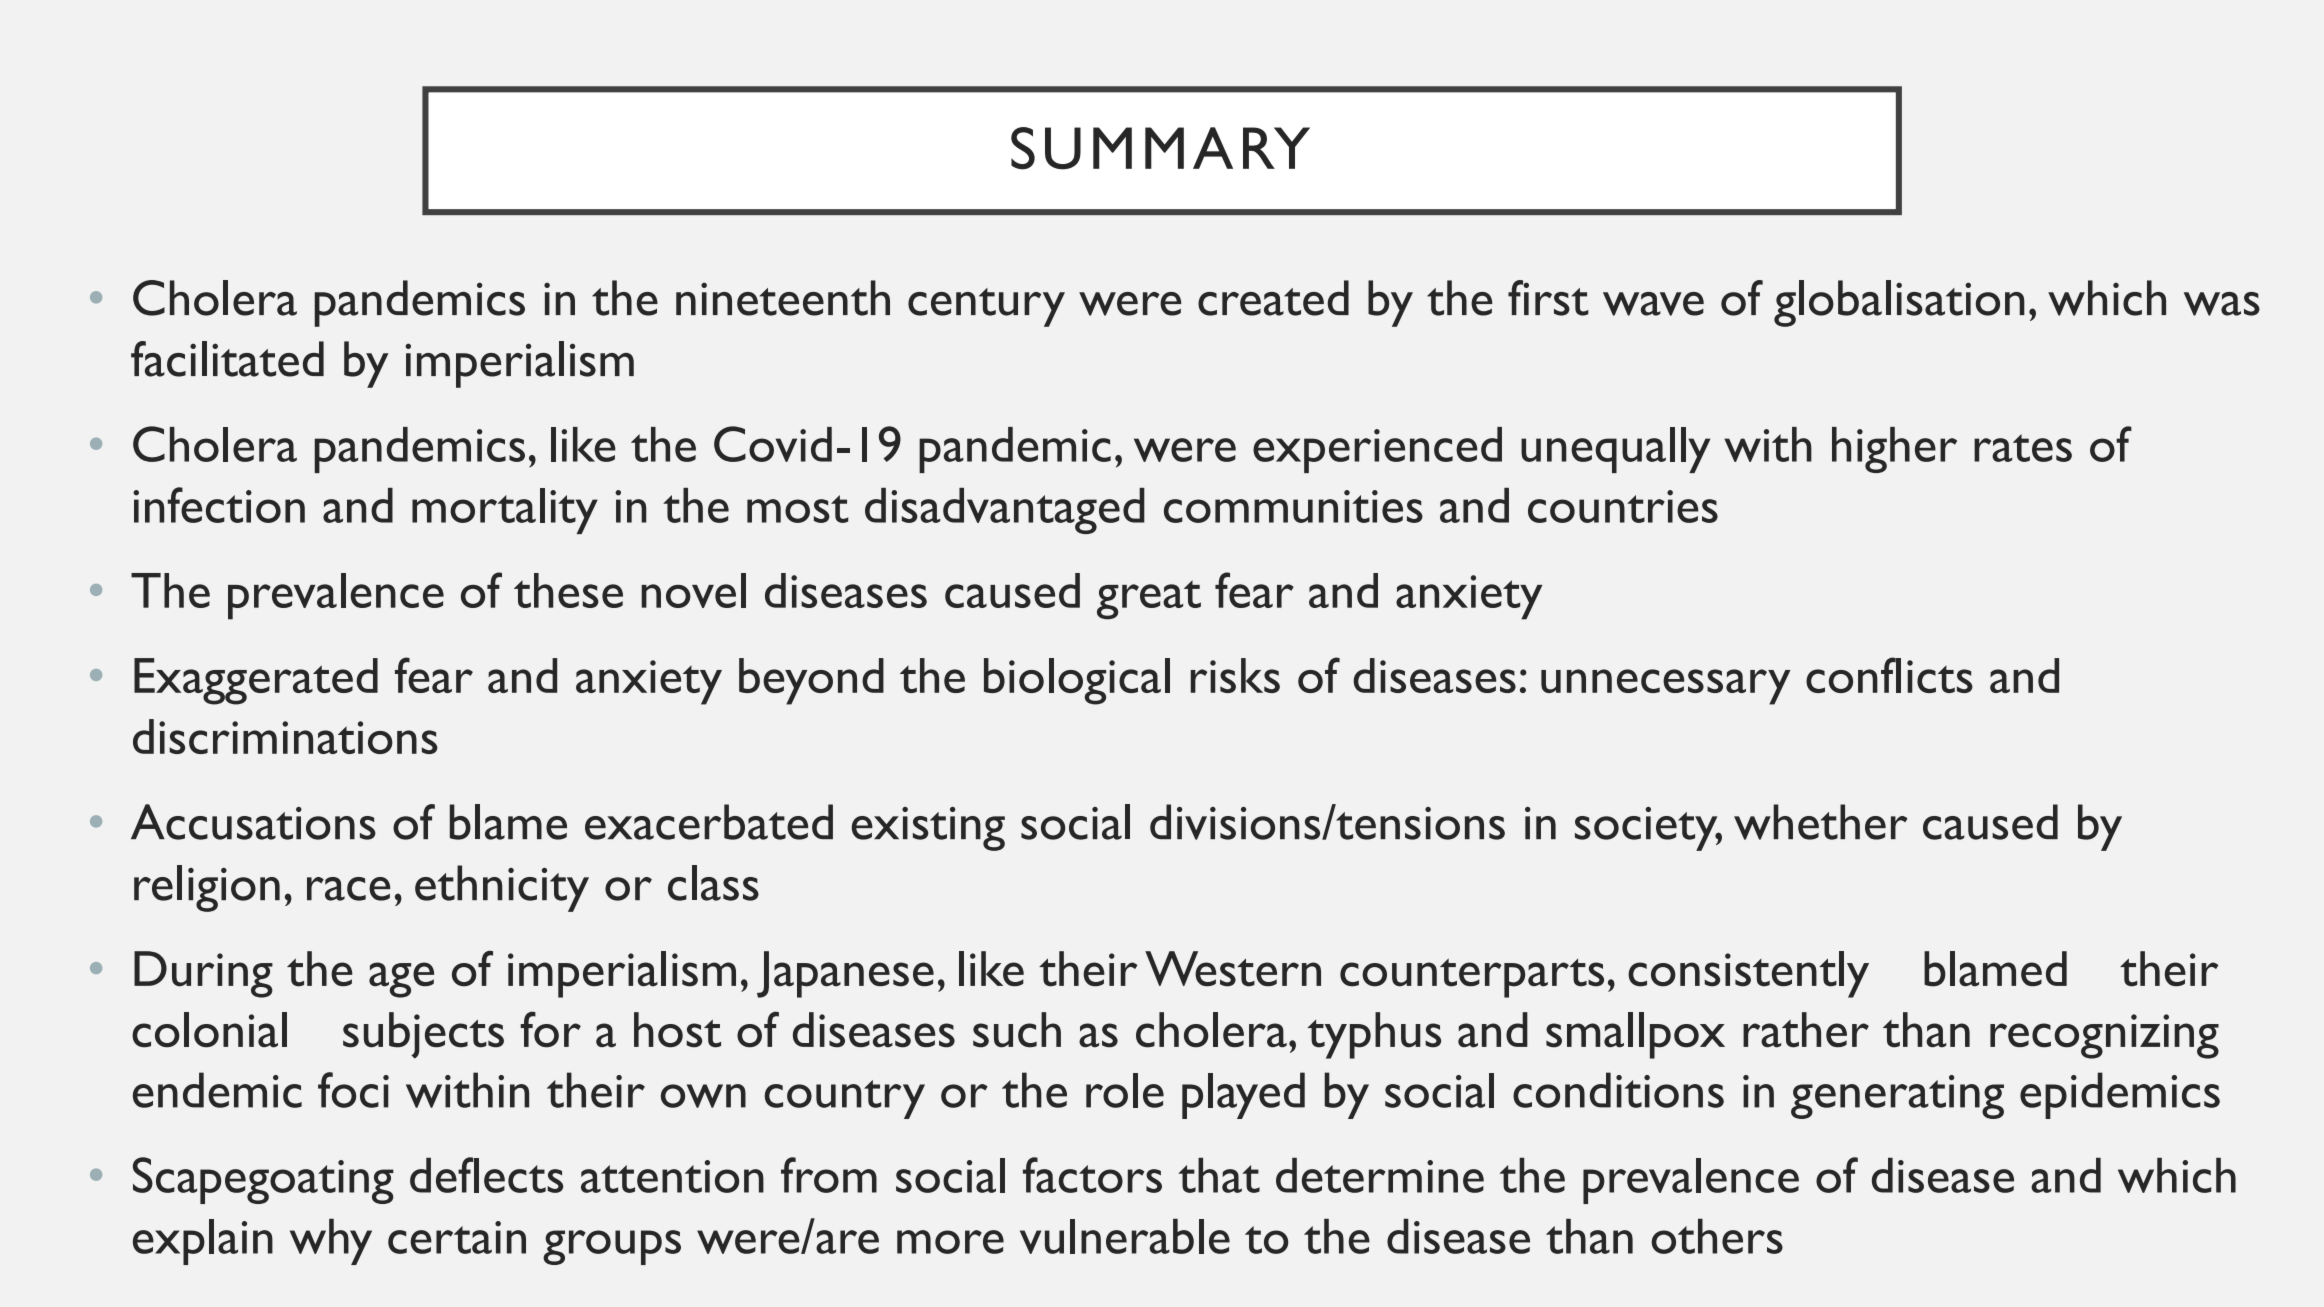  I want to click on subjects, so click(423, 1035).
